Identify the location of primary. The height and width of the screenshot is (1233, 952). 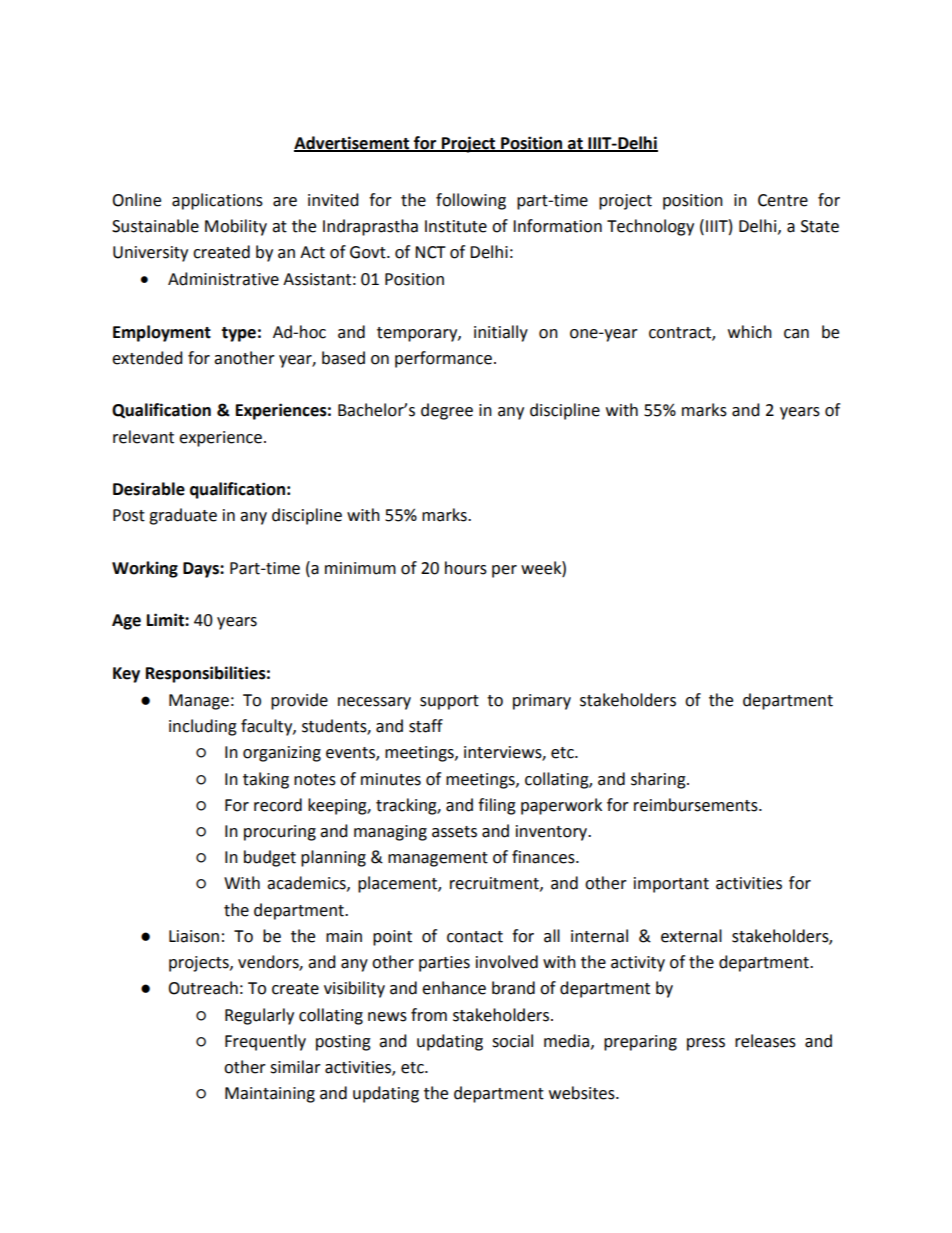
(542, 702).
